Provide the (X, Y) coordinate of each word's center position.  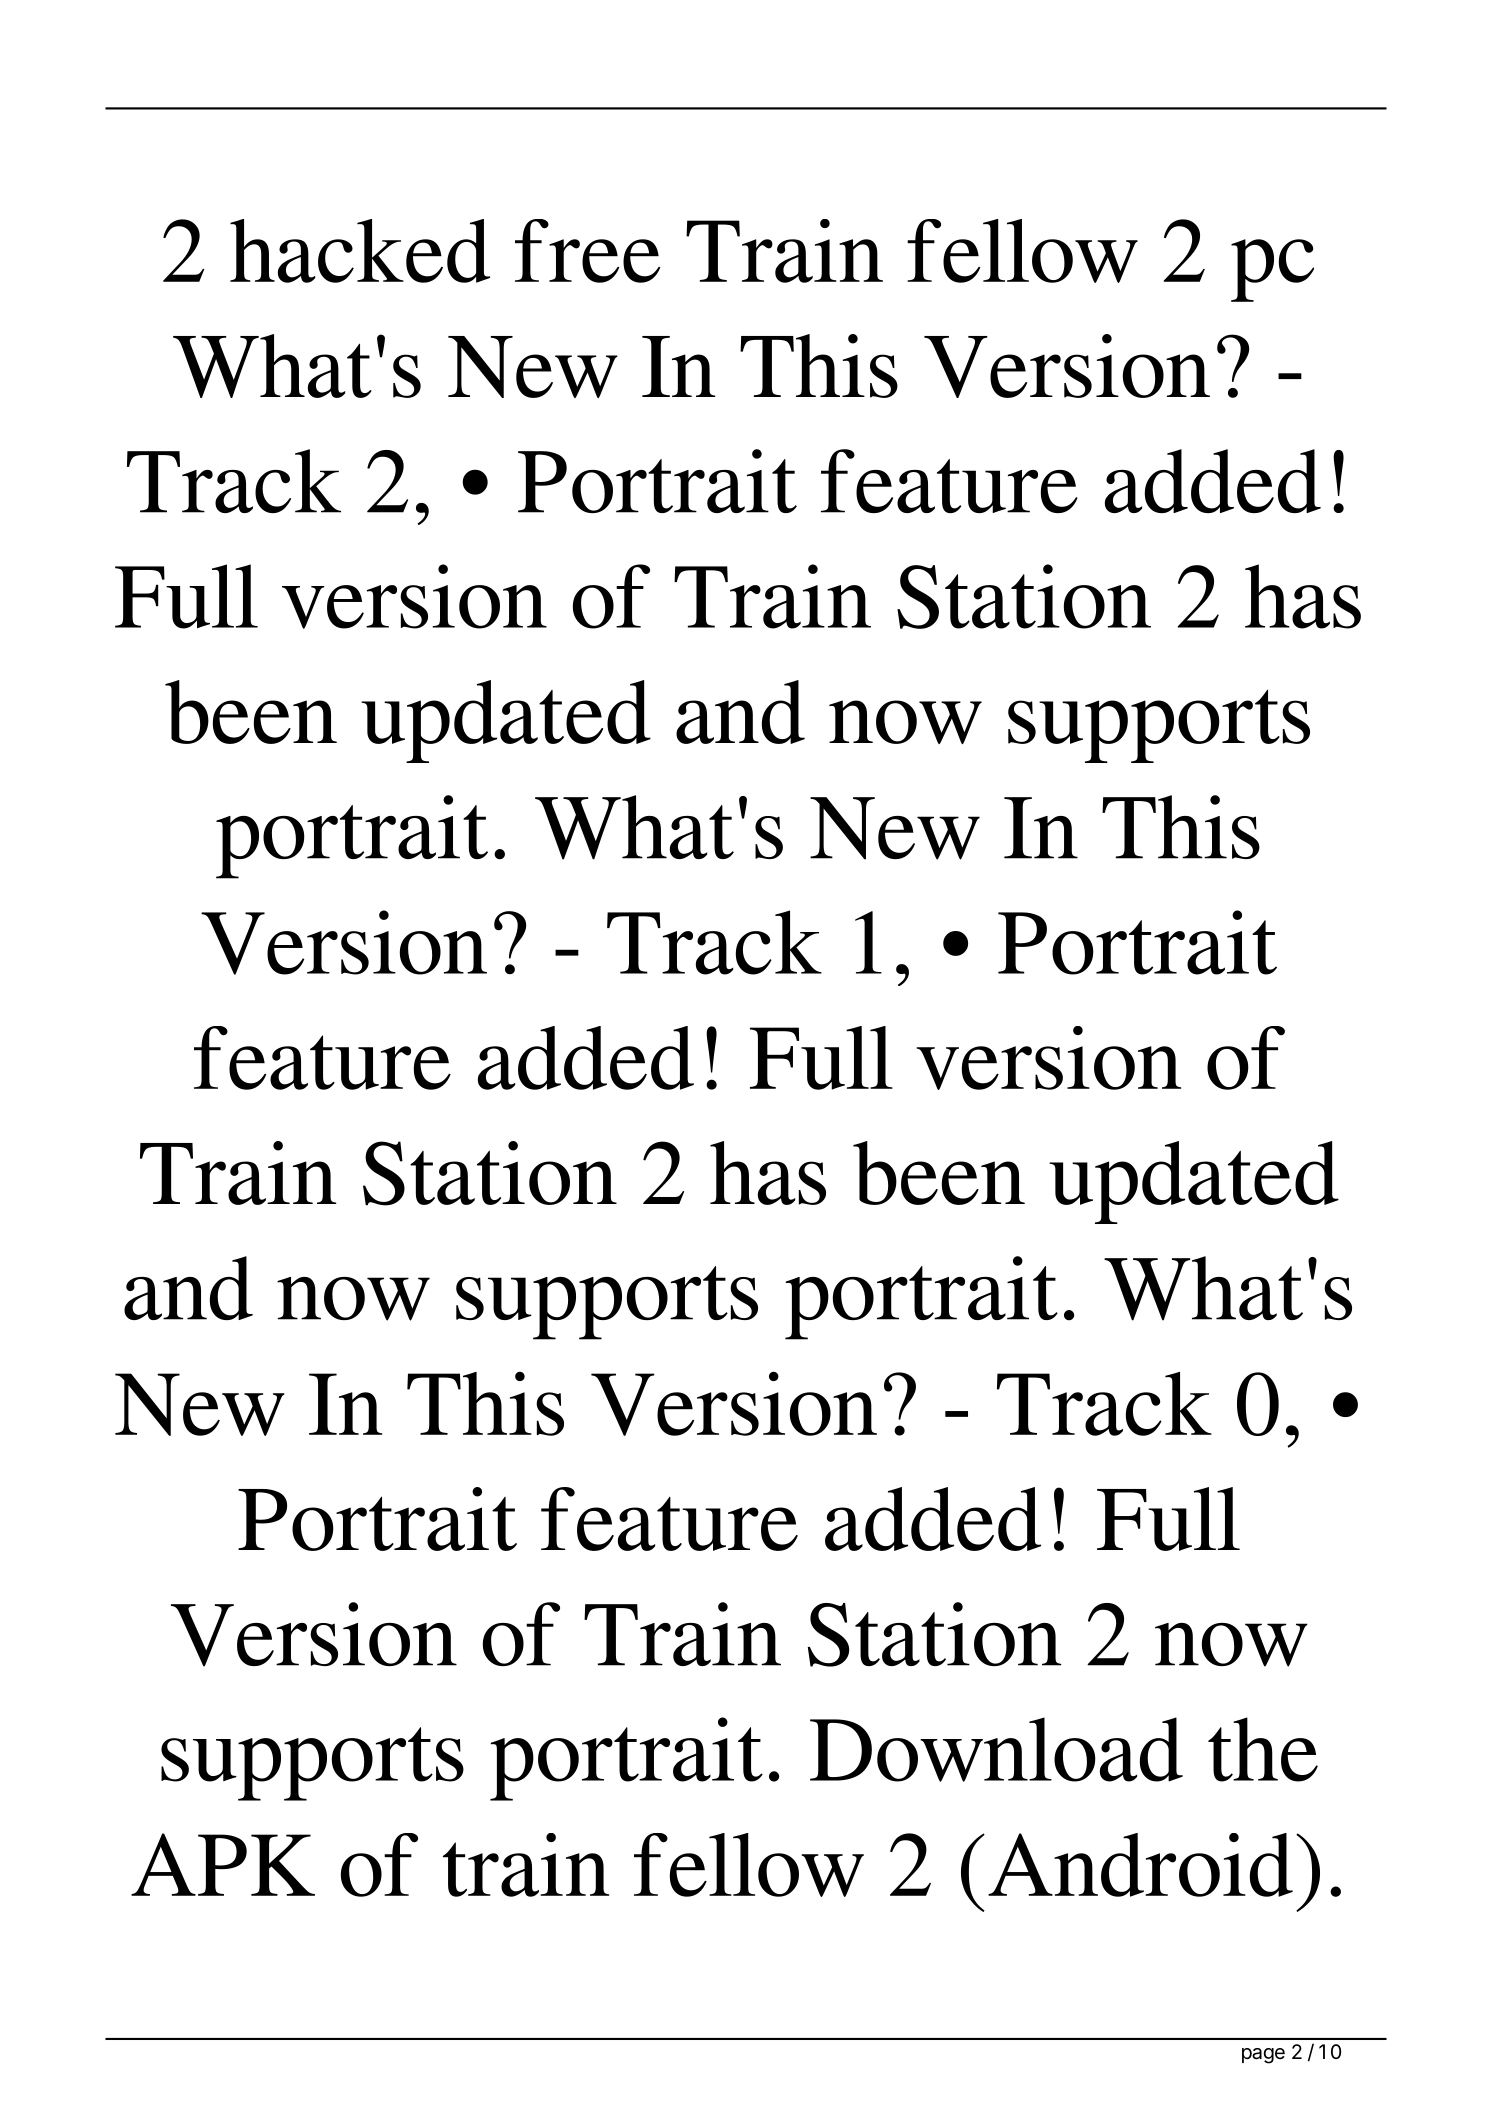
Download (996, 1749)
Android (1140, 1865)
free (587, 251)
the (1263, 1749)
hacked (360, 251)
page (1263, 2056)
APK (223, 1864)
